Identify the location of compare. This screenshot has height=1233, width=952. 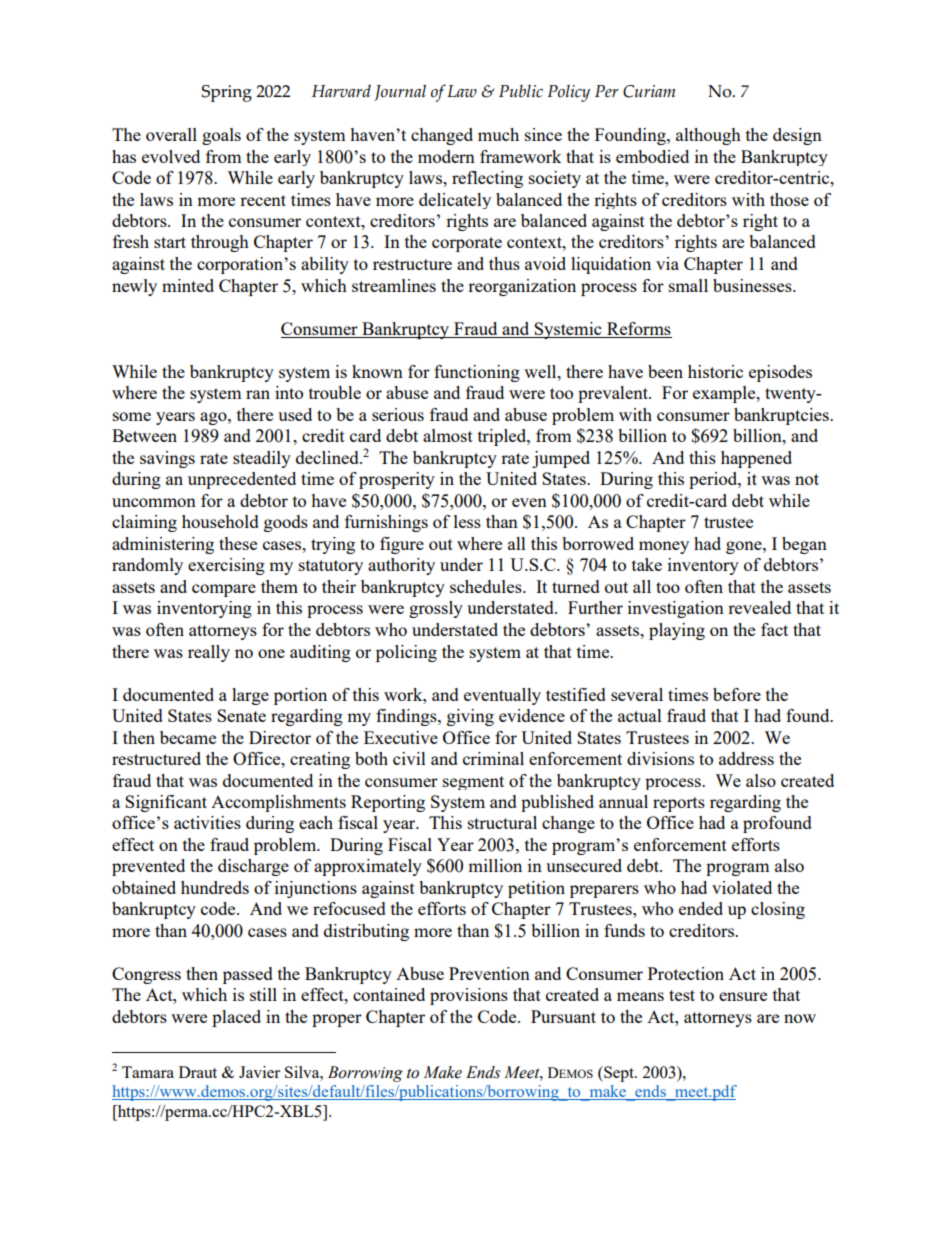
(224, 590).
